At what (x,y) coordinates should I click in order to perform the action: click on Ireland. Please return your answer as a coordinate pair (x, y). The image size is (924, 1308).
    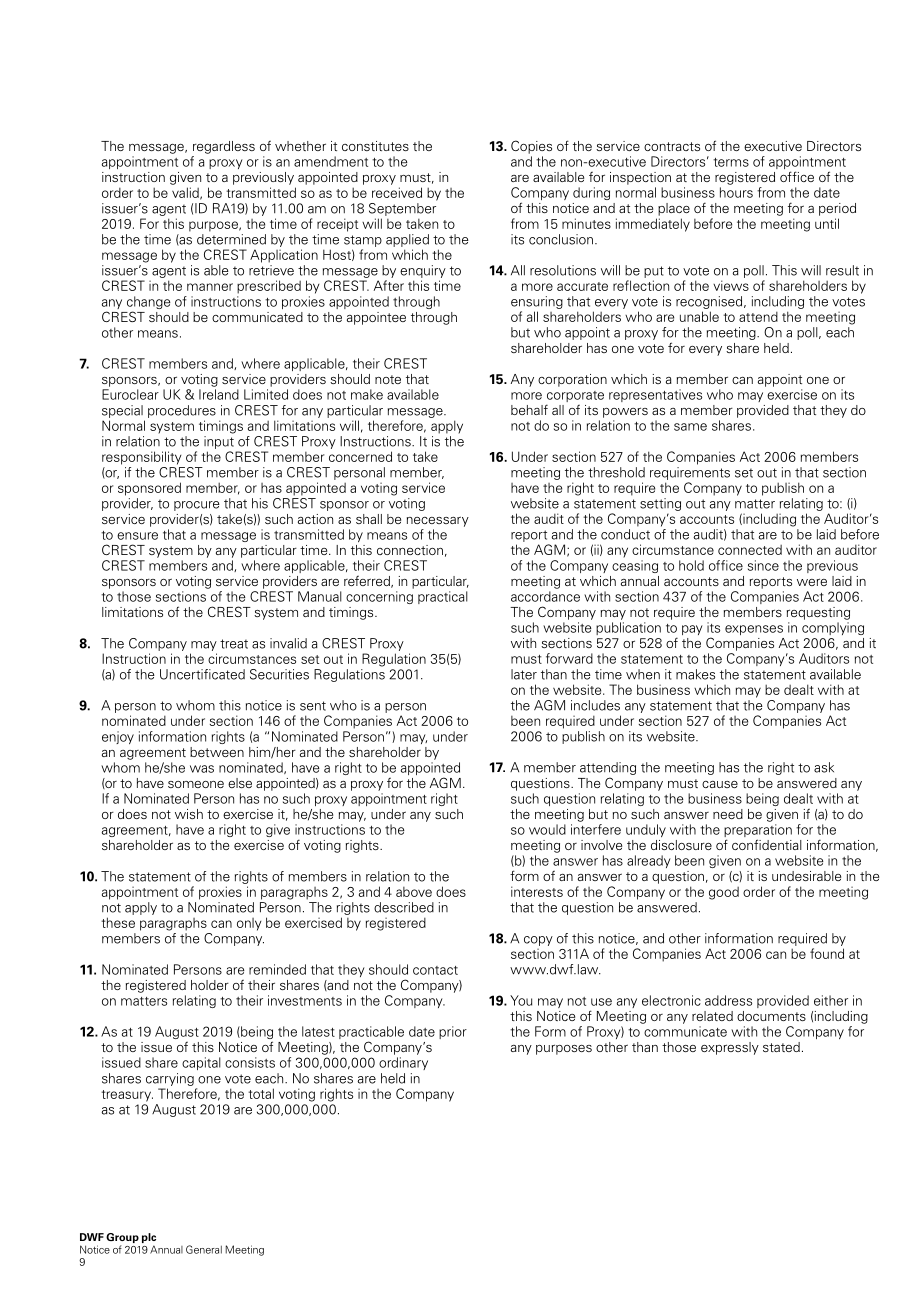
    Looking at the image, I should click on (219, 394).
